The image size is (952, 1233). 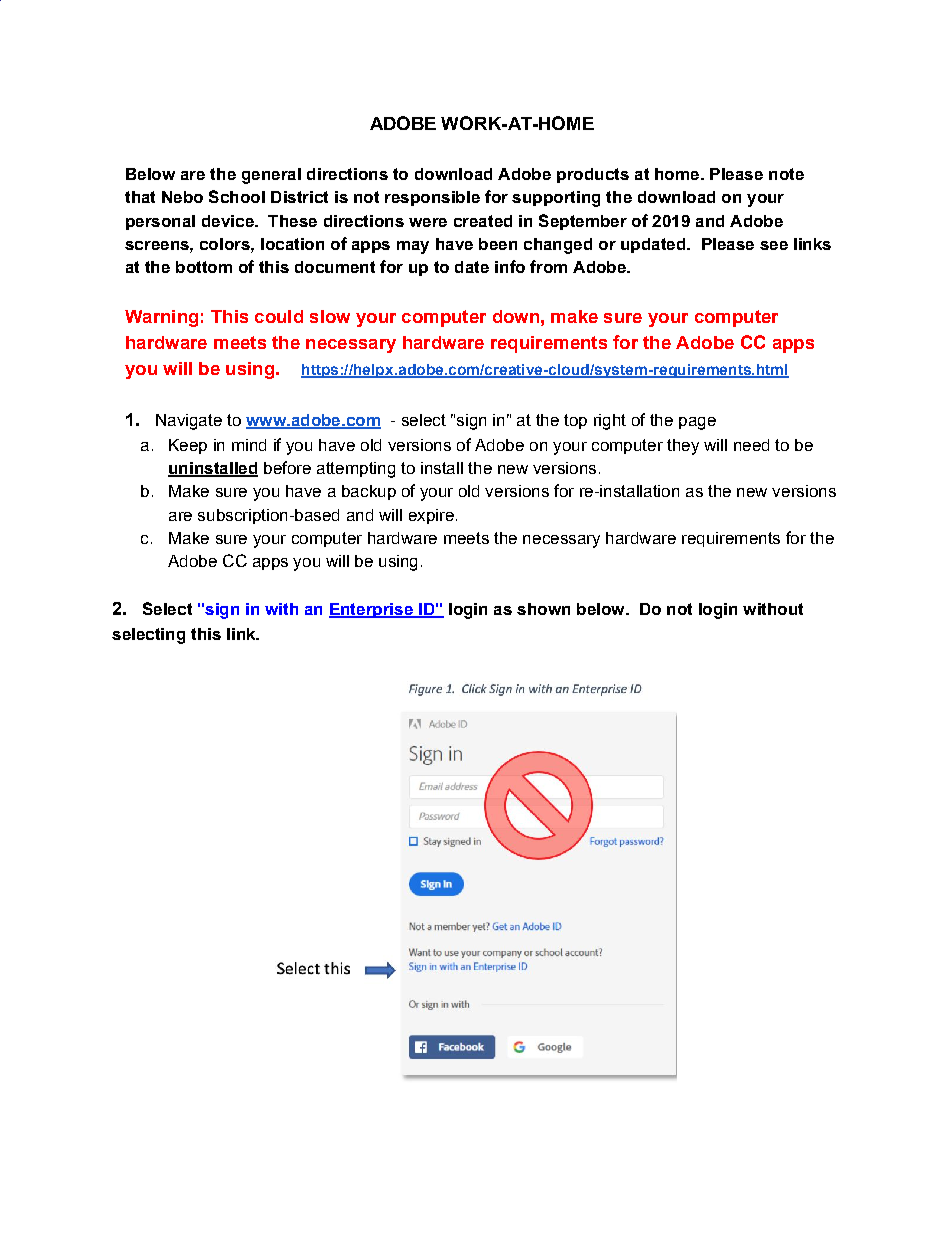 I want to click on School, so click(x=237, y=196).
